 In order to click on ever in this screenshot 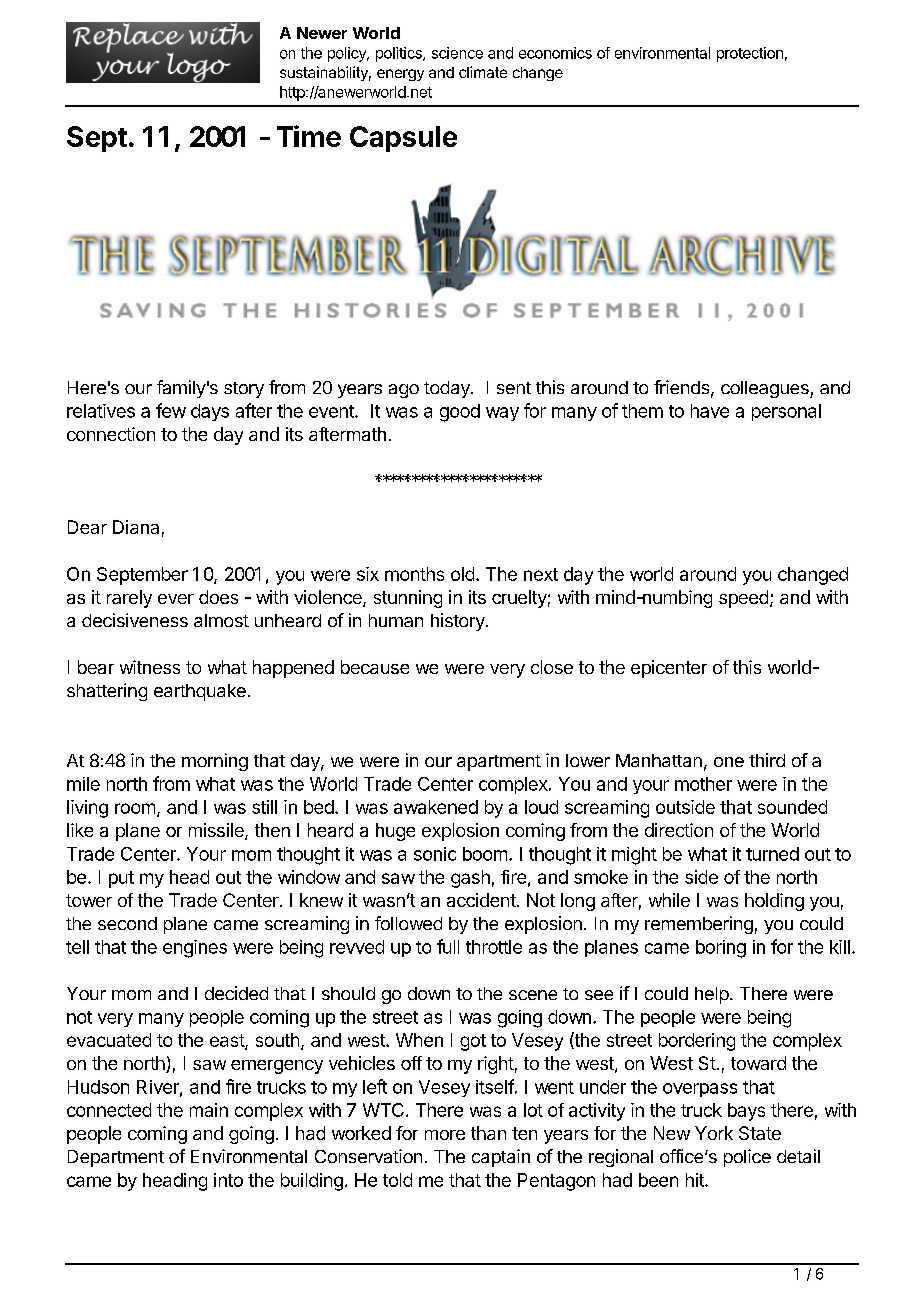, I will do `click(176, 599)`.
